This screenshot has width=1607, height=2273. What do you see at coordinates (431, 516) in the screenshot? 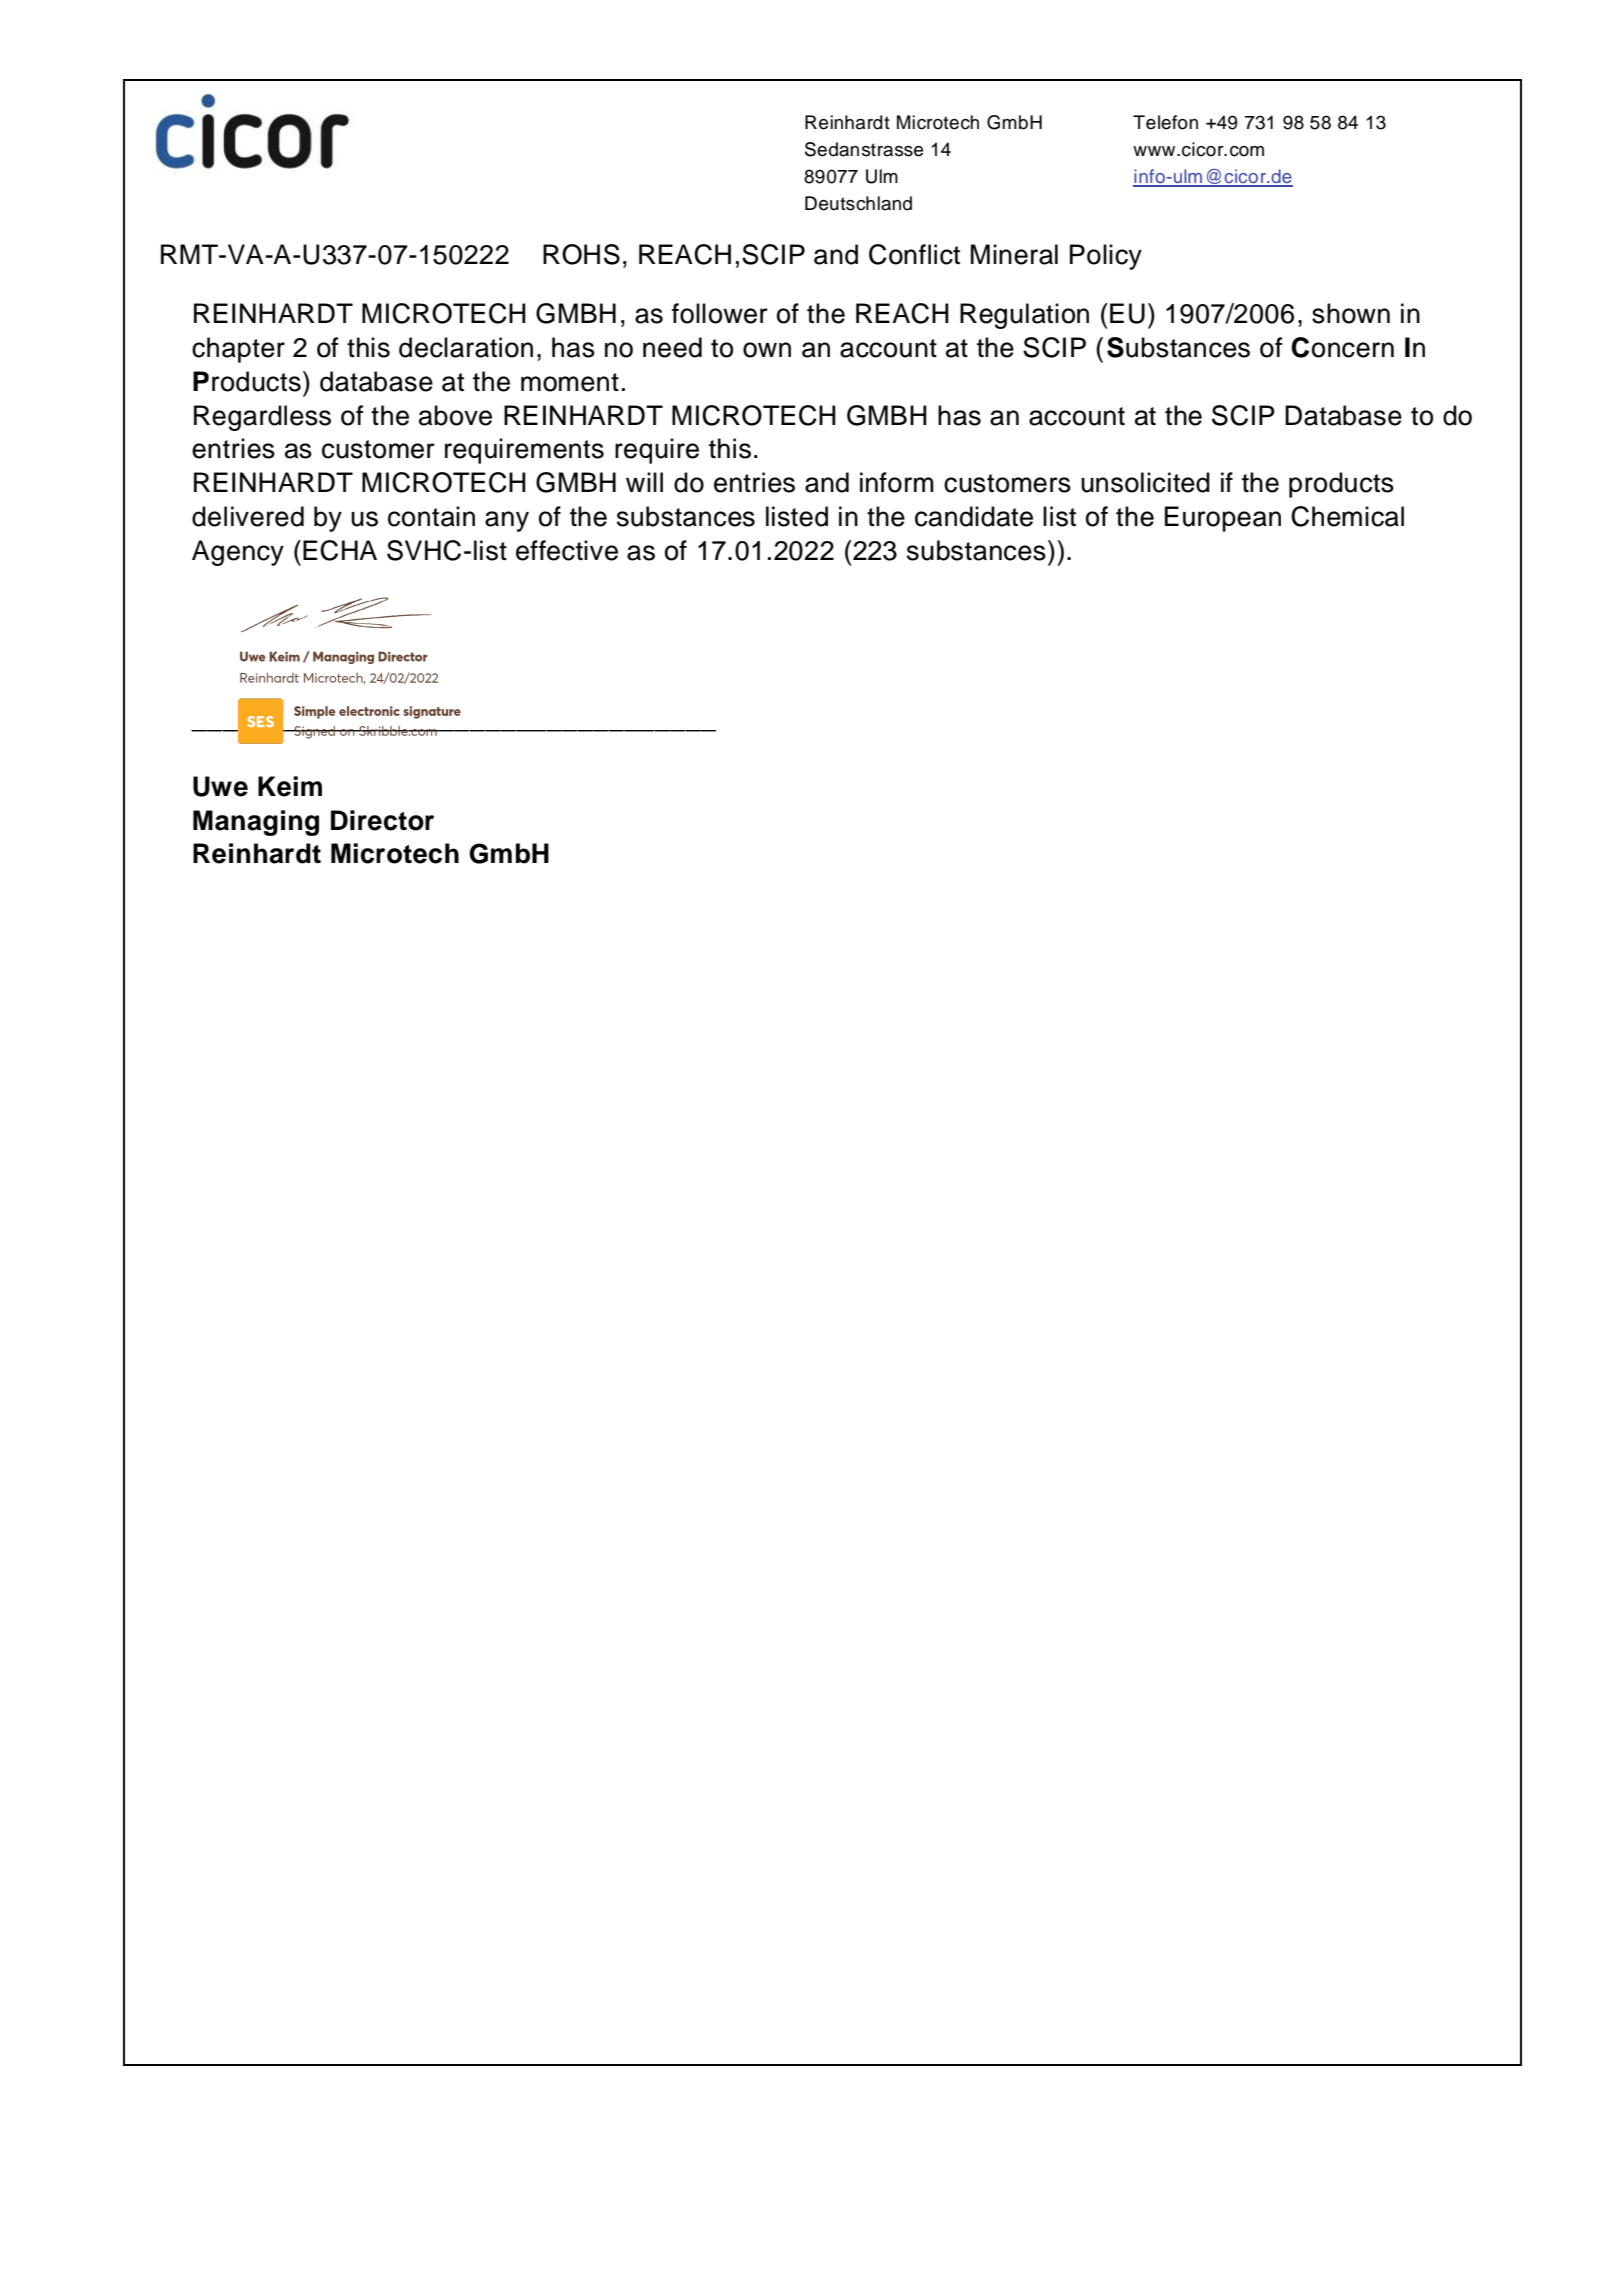
I see `contain` at bounding box center [431, 516].
